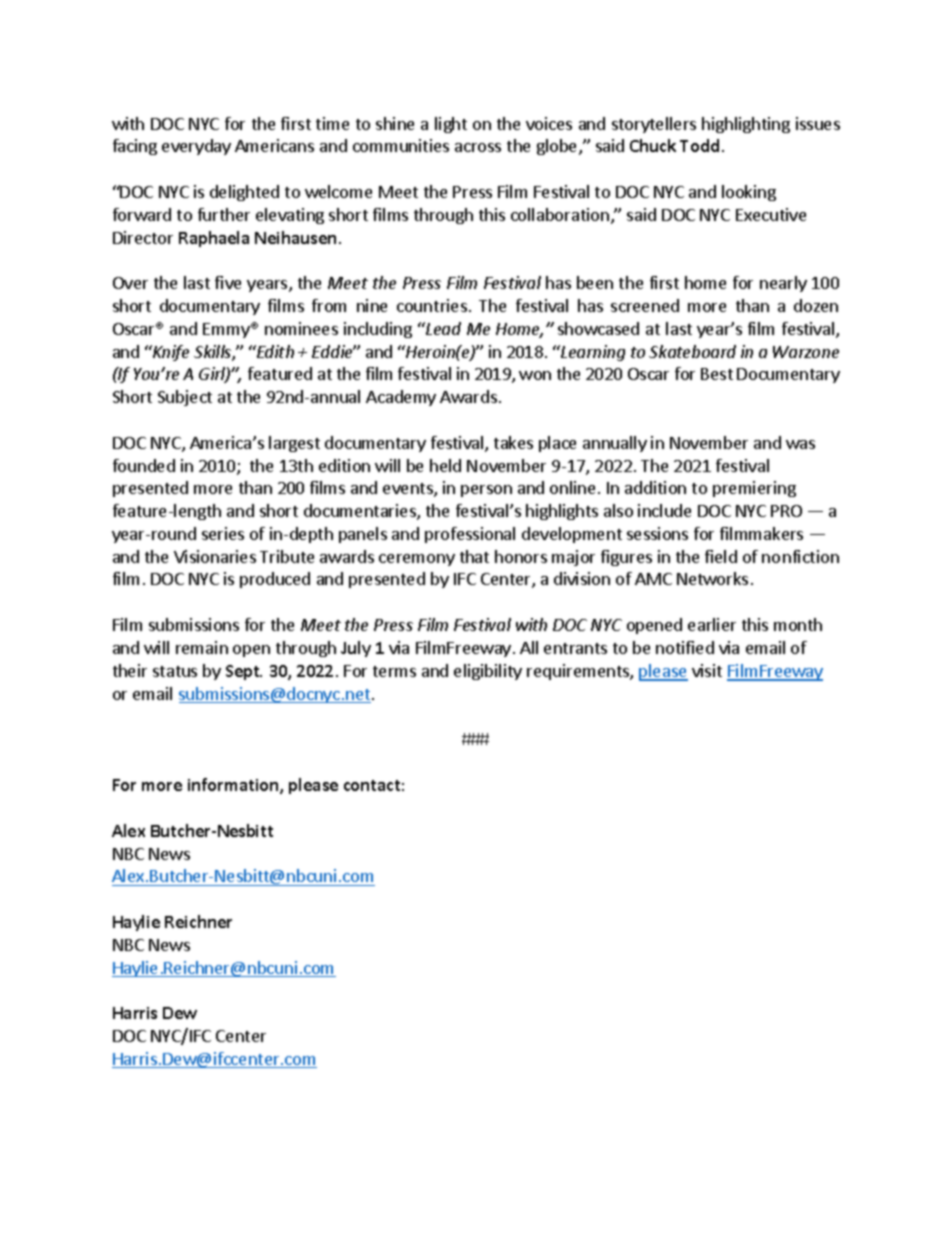 The width and height of the image is (952, 1233). Describe the element at coordinates (800, 444) in the image. I see `was` at that location.
